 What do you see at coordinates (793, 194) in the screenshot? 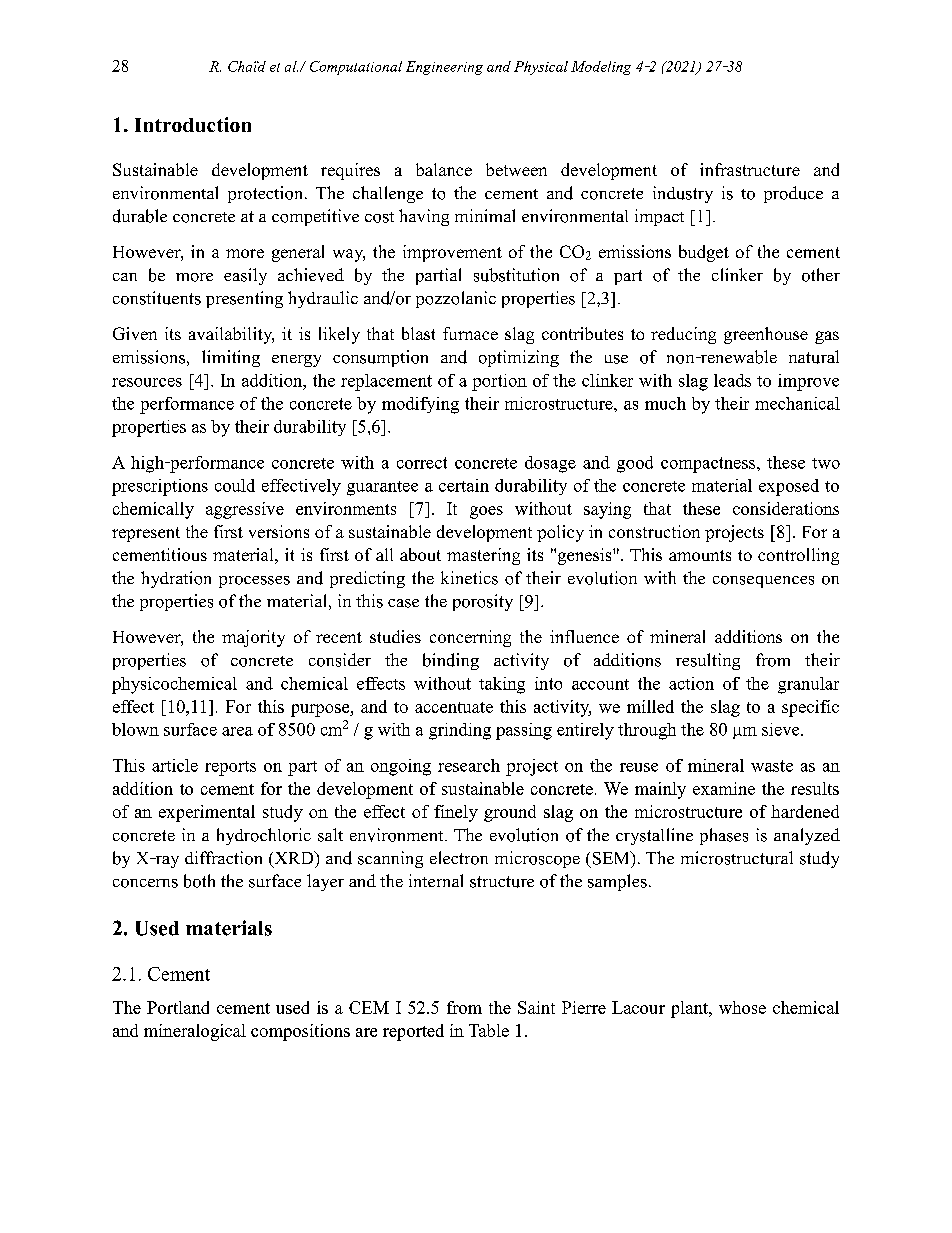
I see `produce` at bounding box center [793, 194].
